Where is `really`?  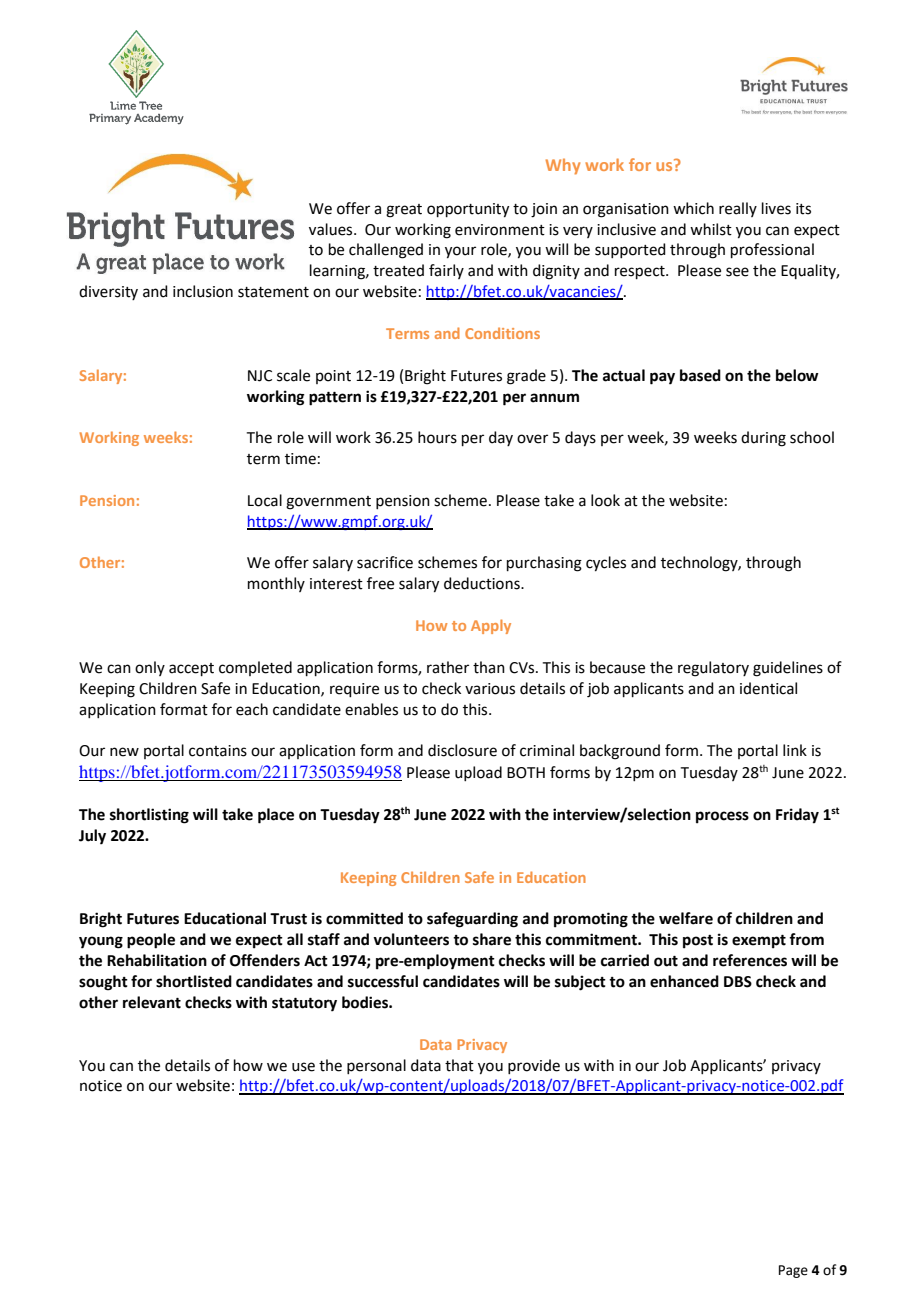
really is located at coordinates (738, 209).
